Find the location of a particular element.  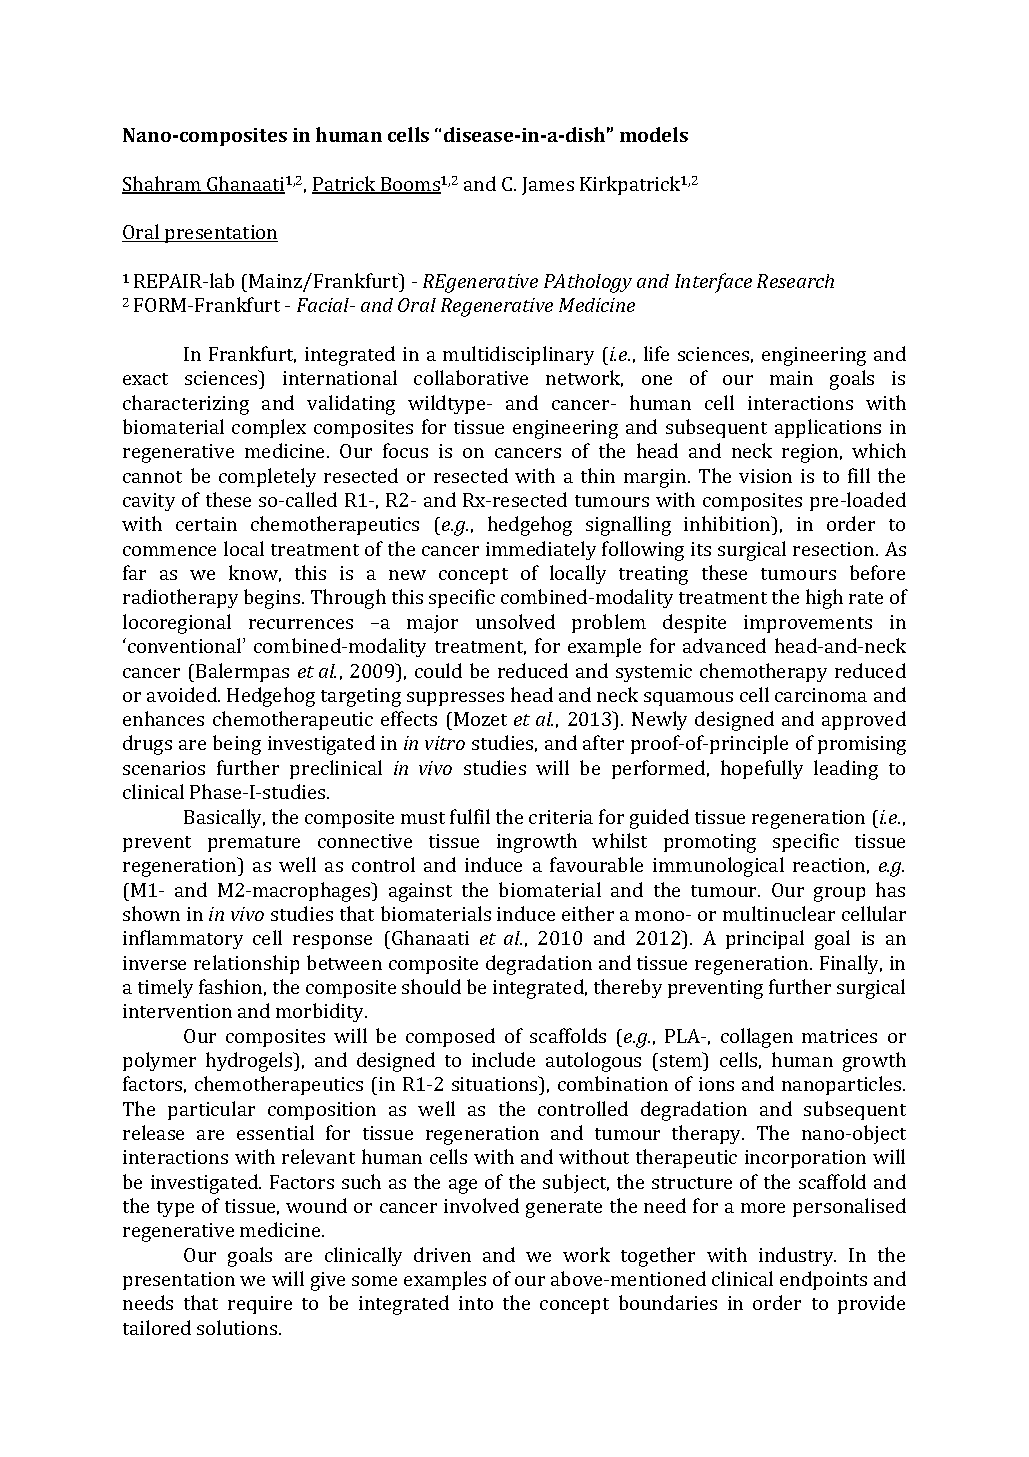

require is located at coordinates (260, 1305).
